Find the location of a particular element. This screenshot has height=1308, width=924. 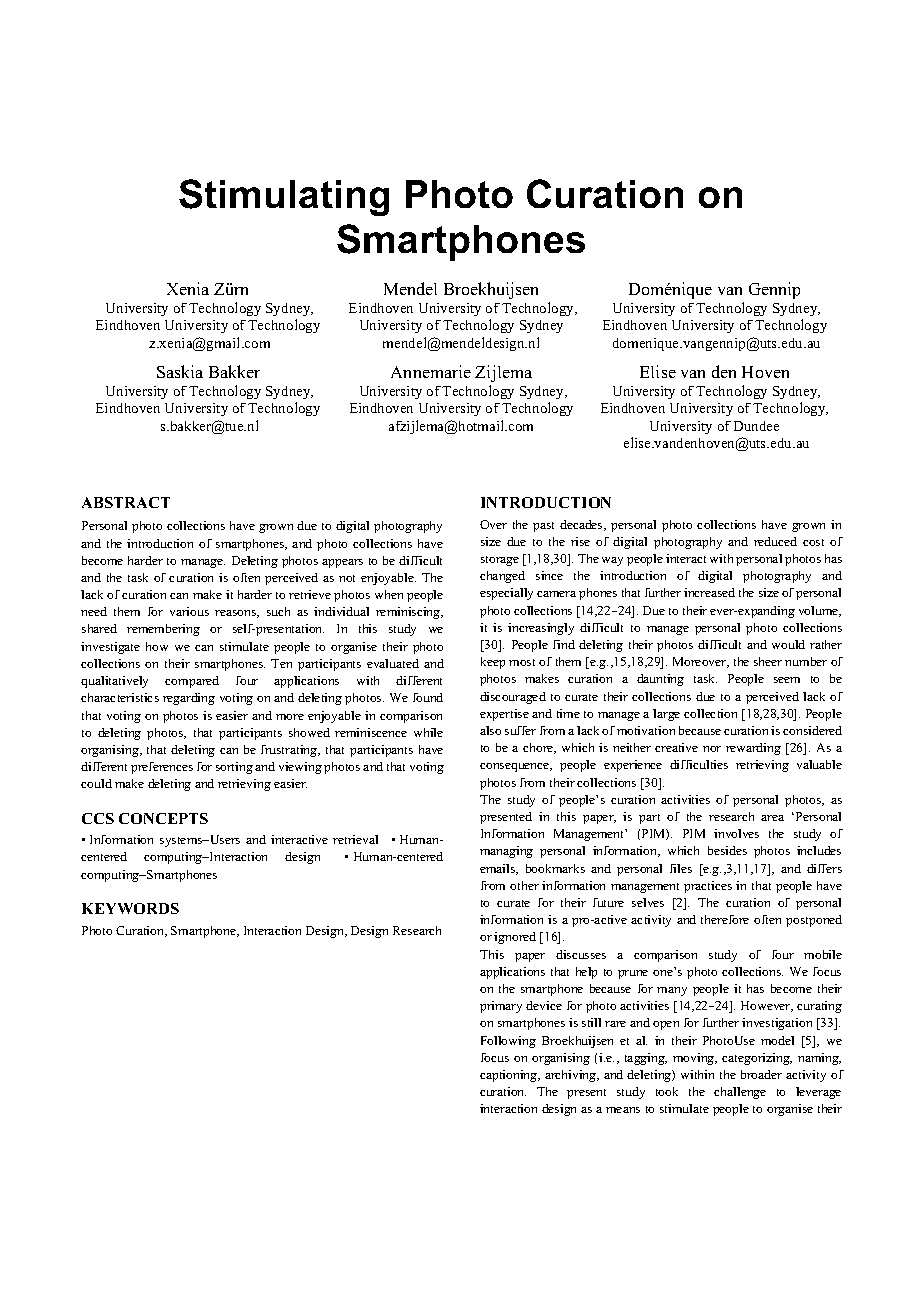

keep is located at coordinates (493, 663).
